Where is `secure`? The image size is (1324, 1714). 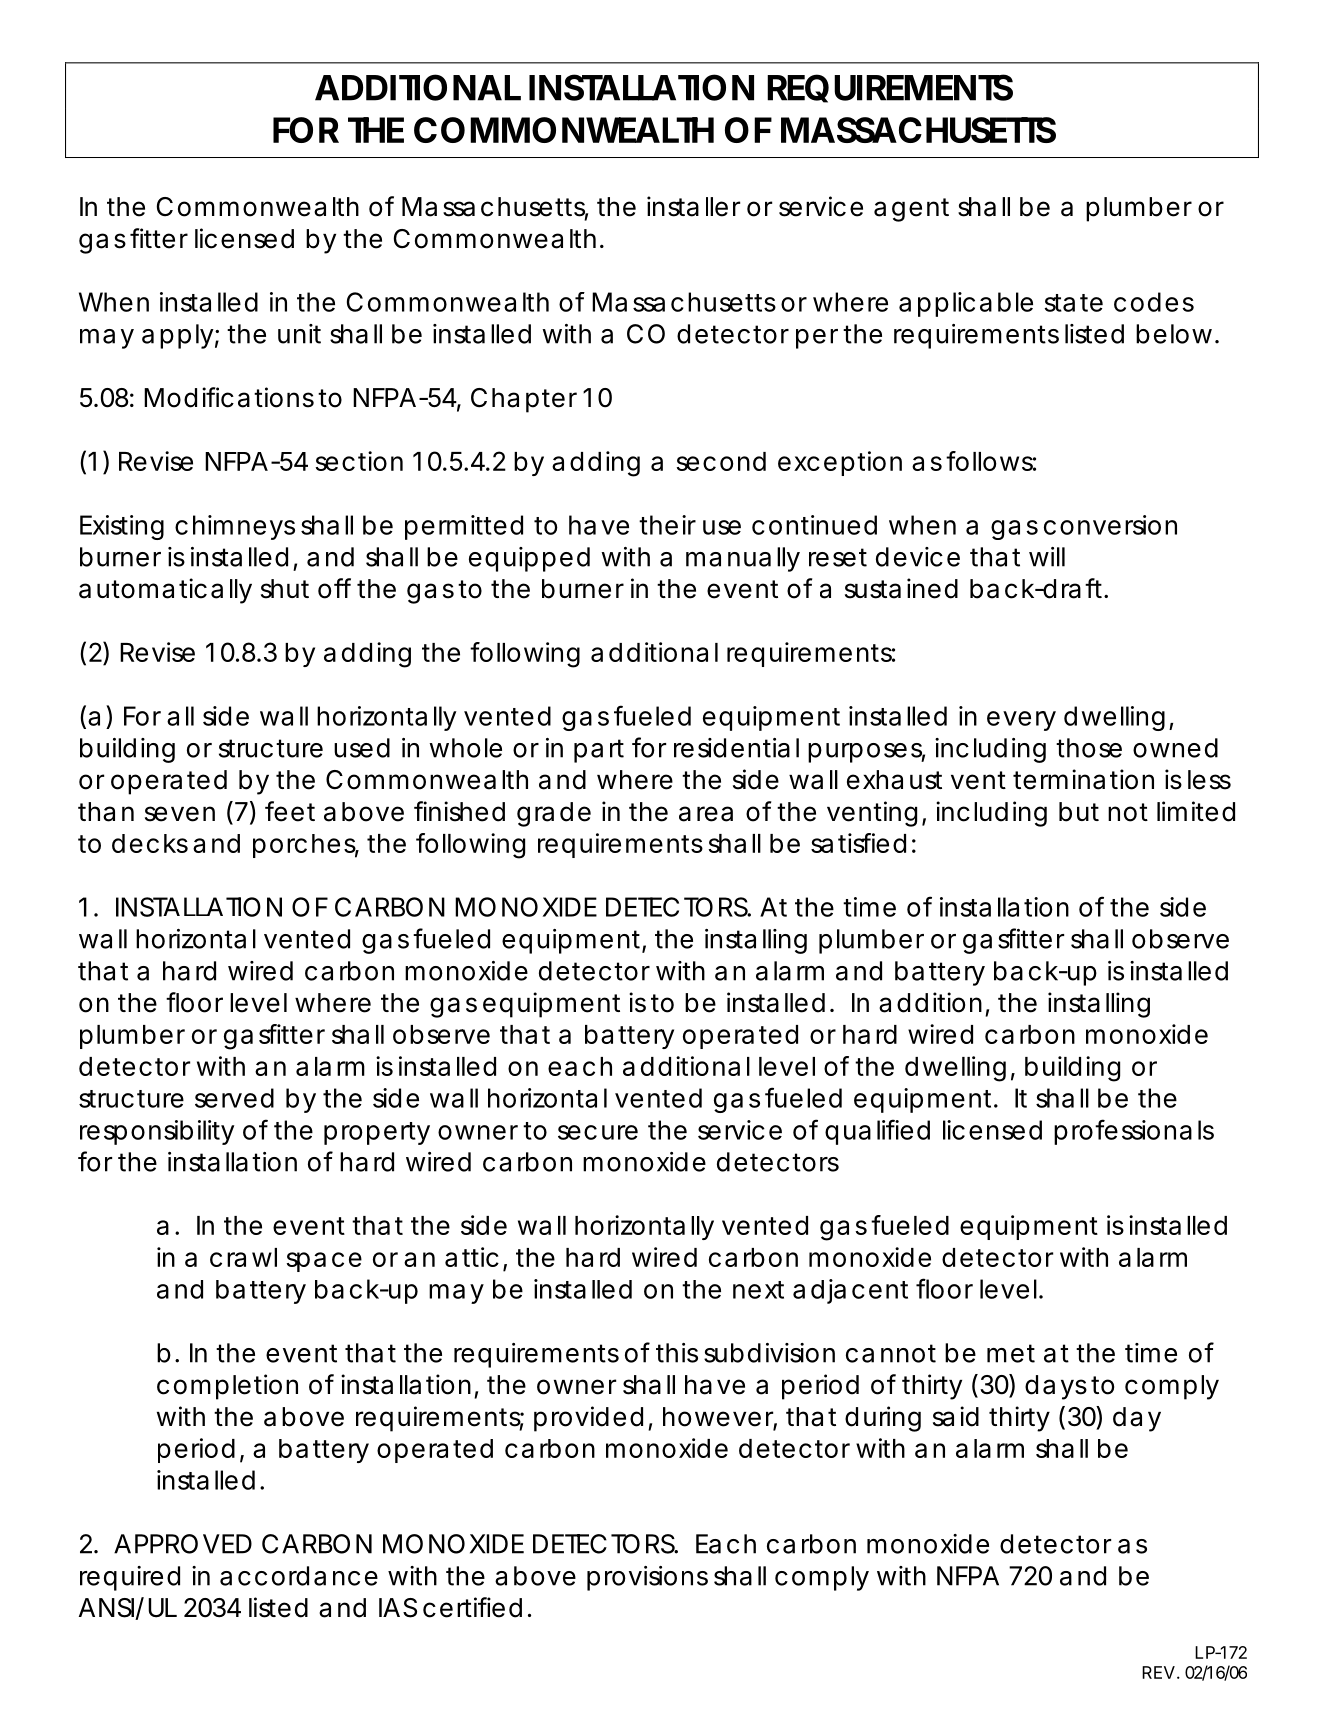 secure is located at coordinates (598, 1132).
